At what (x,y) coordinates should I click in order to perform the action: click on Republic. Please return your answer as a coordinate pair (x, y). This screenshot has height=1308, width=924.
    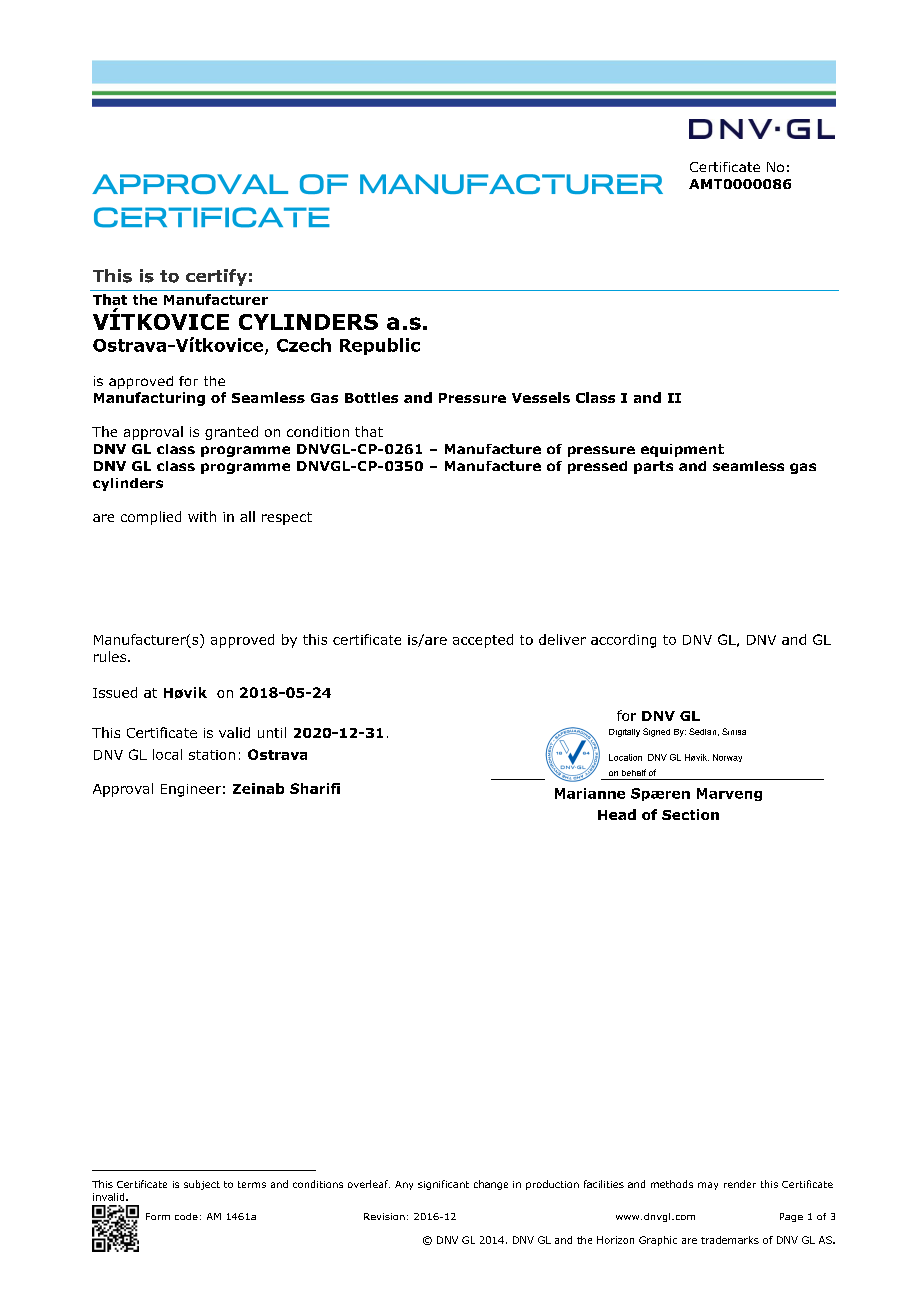
    Looking at the image, I should click on (380, 346).
